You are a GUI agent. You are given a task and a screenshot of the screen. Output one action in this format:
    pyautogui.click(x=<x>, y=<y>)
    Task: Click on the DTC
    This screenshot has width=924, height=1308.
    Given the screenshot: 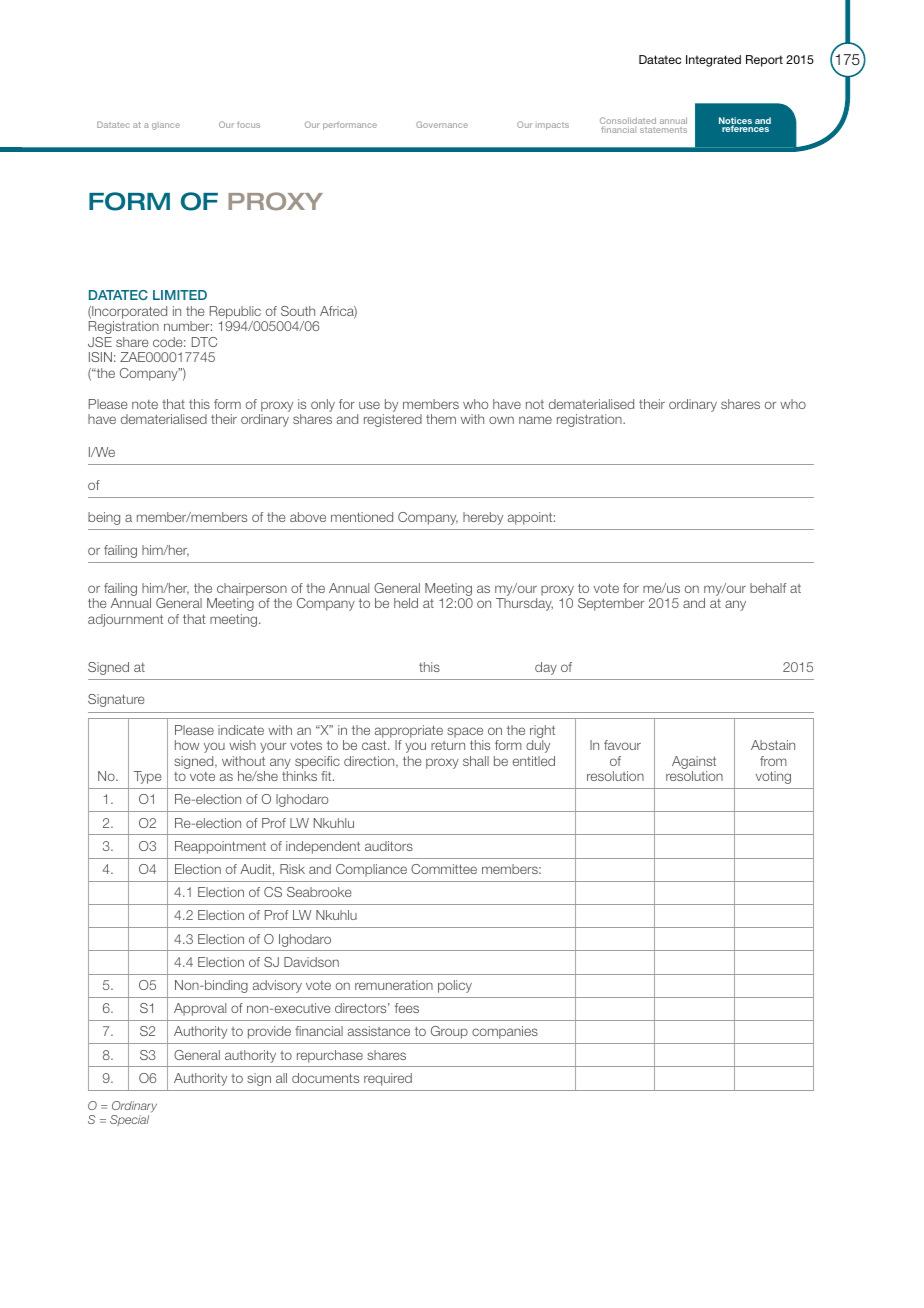 What is the action you would take?
    pyautogui.click(x=204, y=342)
